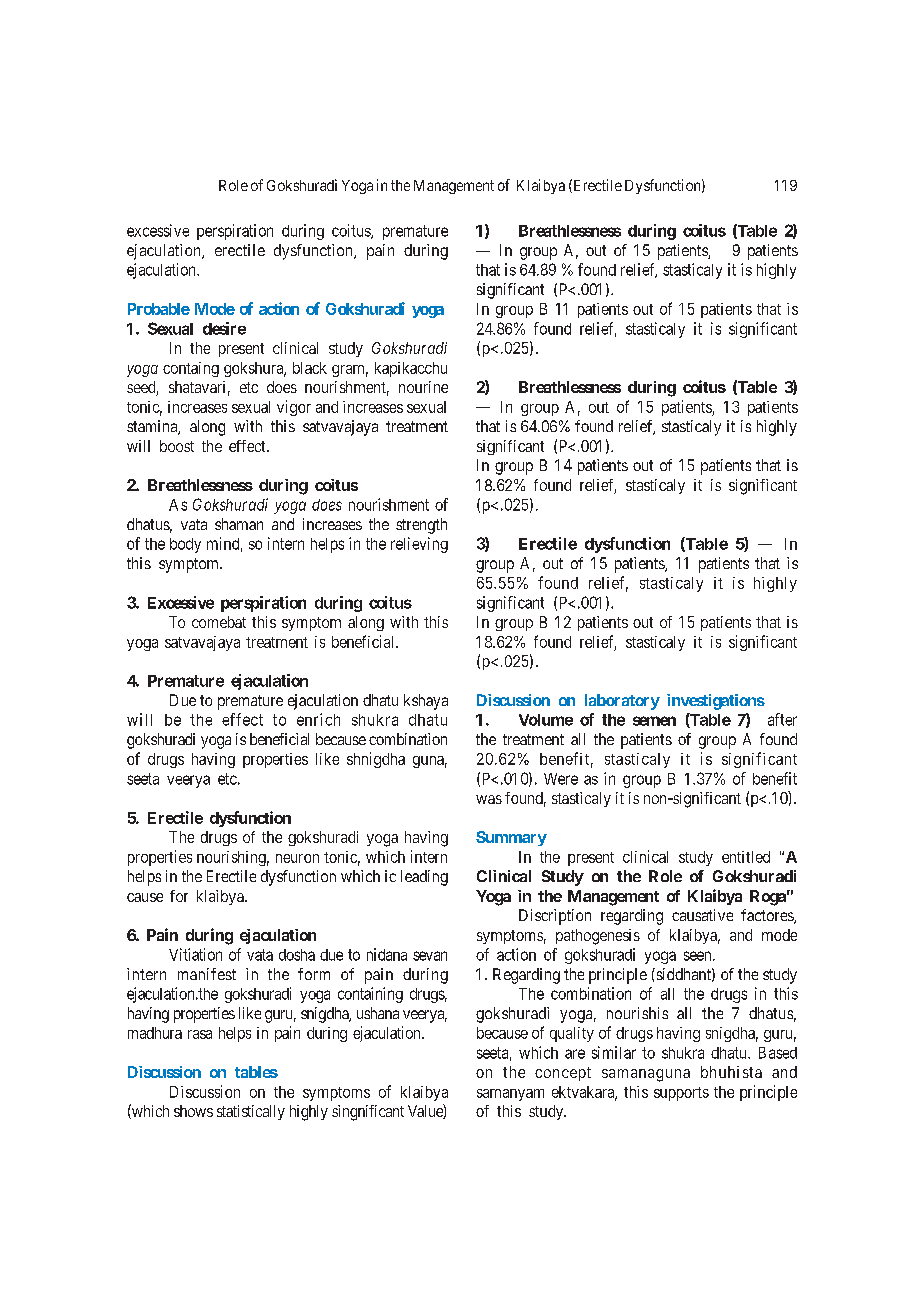 This image has height=1308, width=924. Describe the element at coordinates (654, 721) in the image. I see `semen` at that location.
